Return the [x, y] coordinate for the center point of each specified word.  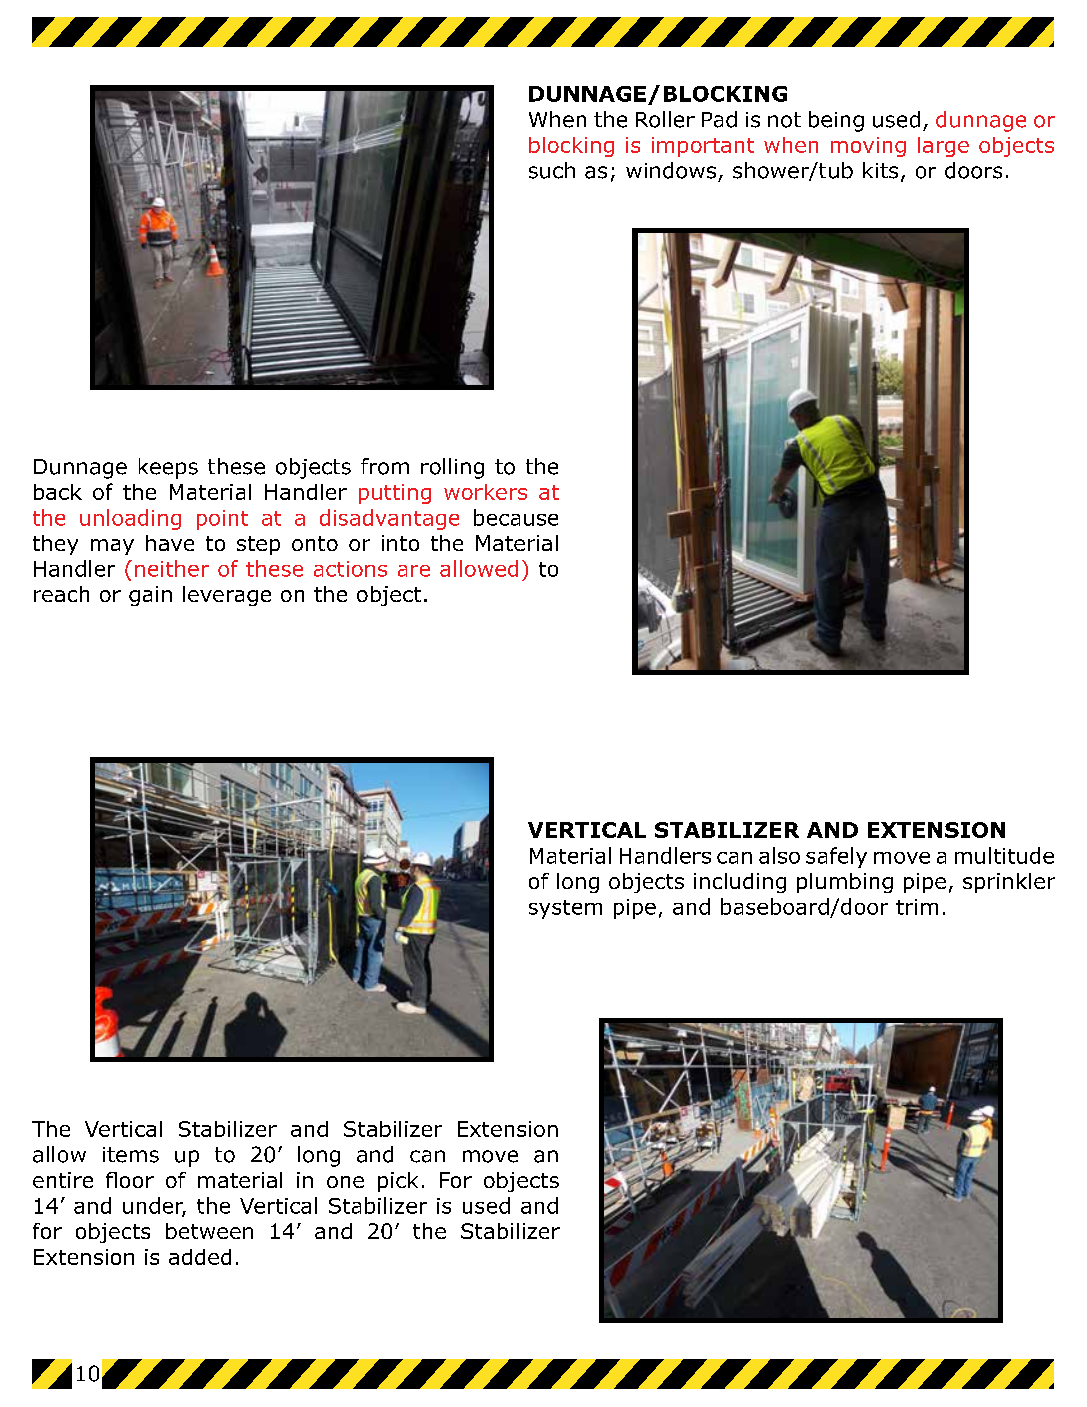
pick [398, 1182]
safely [836, 857]
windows [671, 170]
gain [150, 596]
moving [868, 147]
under [154, 1206]
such [552, 170]
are [414, 571]
